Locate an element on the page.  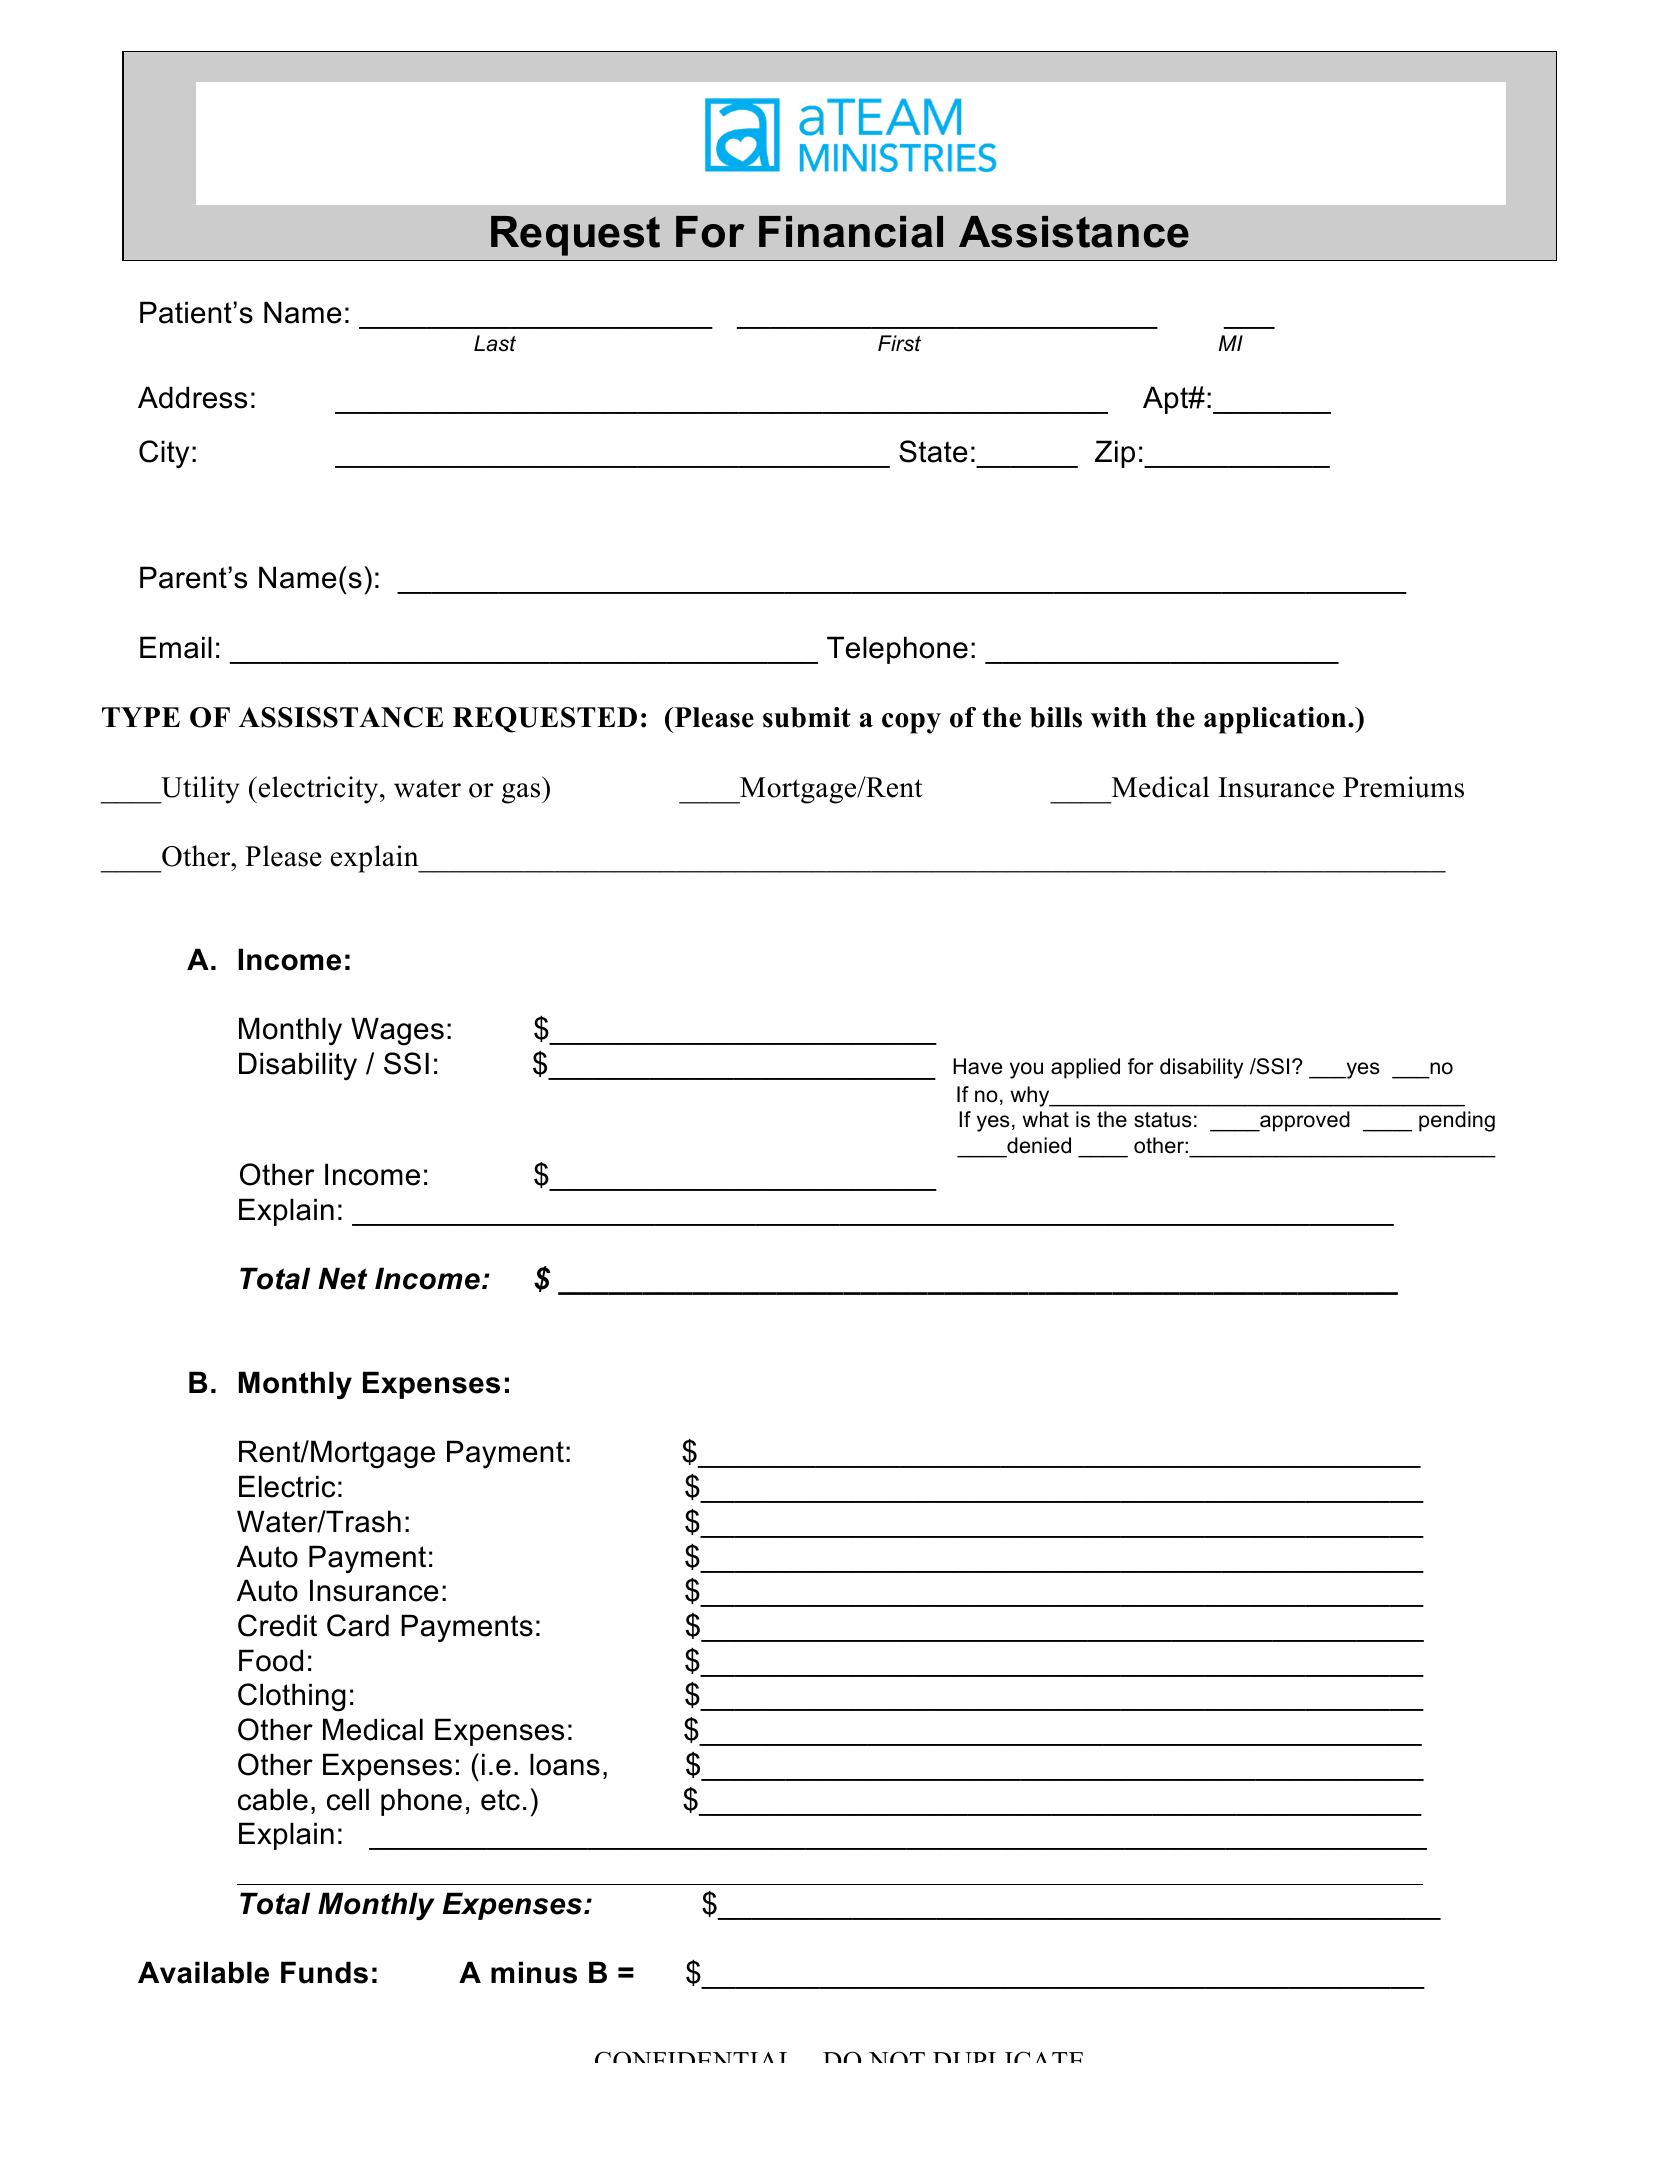
minus is located at coordinates (534, 1972).
